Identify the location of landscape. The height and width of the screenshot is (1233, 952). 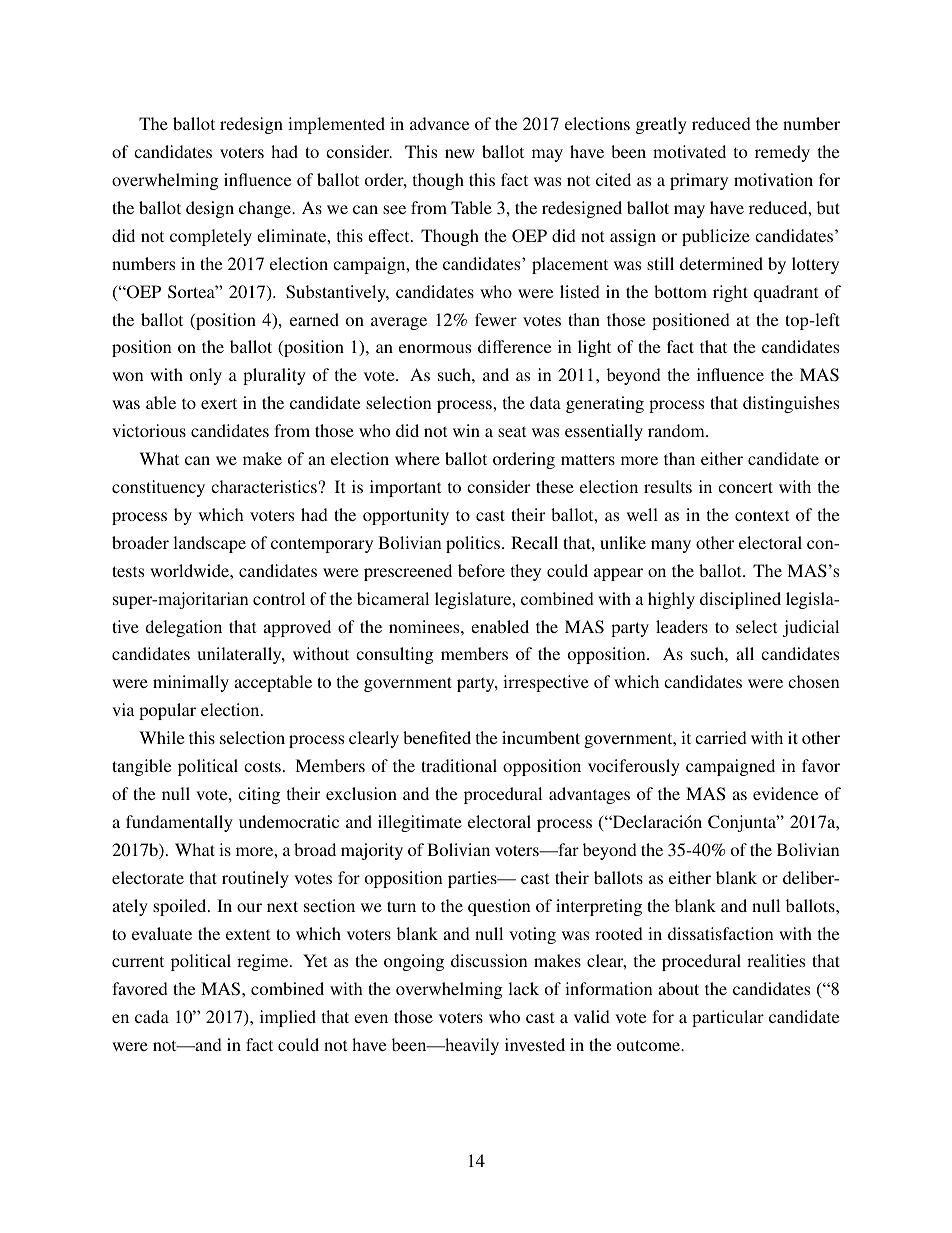
(209, 544).
